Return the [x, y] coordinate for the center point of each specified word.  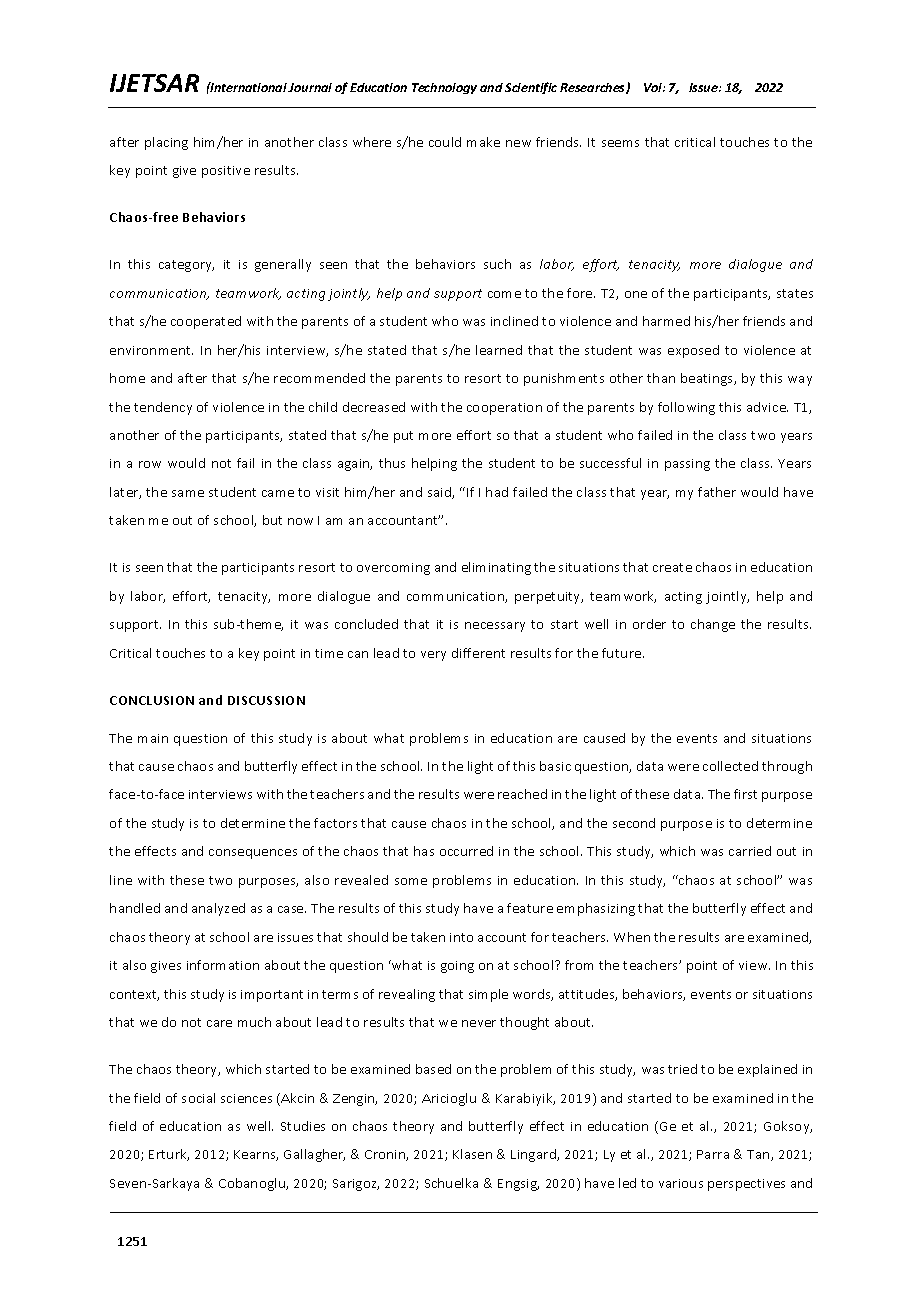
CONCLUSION [152, 700]
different [478, 653]
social [198, 1098]
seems [620, 143]
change [713, 625]
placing [166, 143]
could [445, 142]
